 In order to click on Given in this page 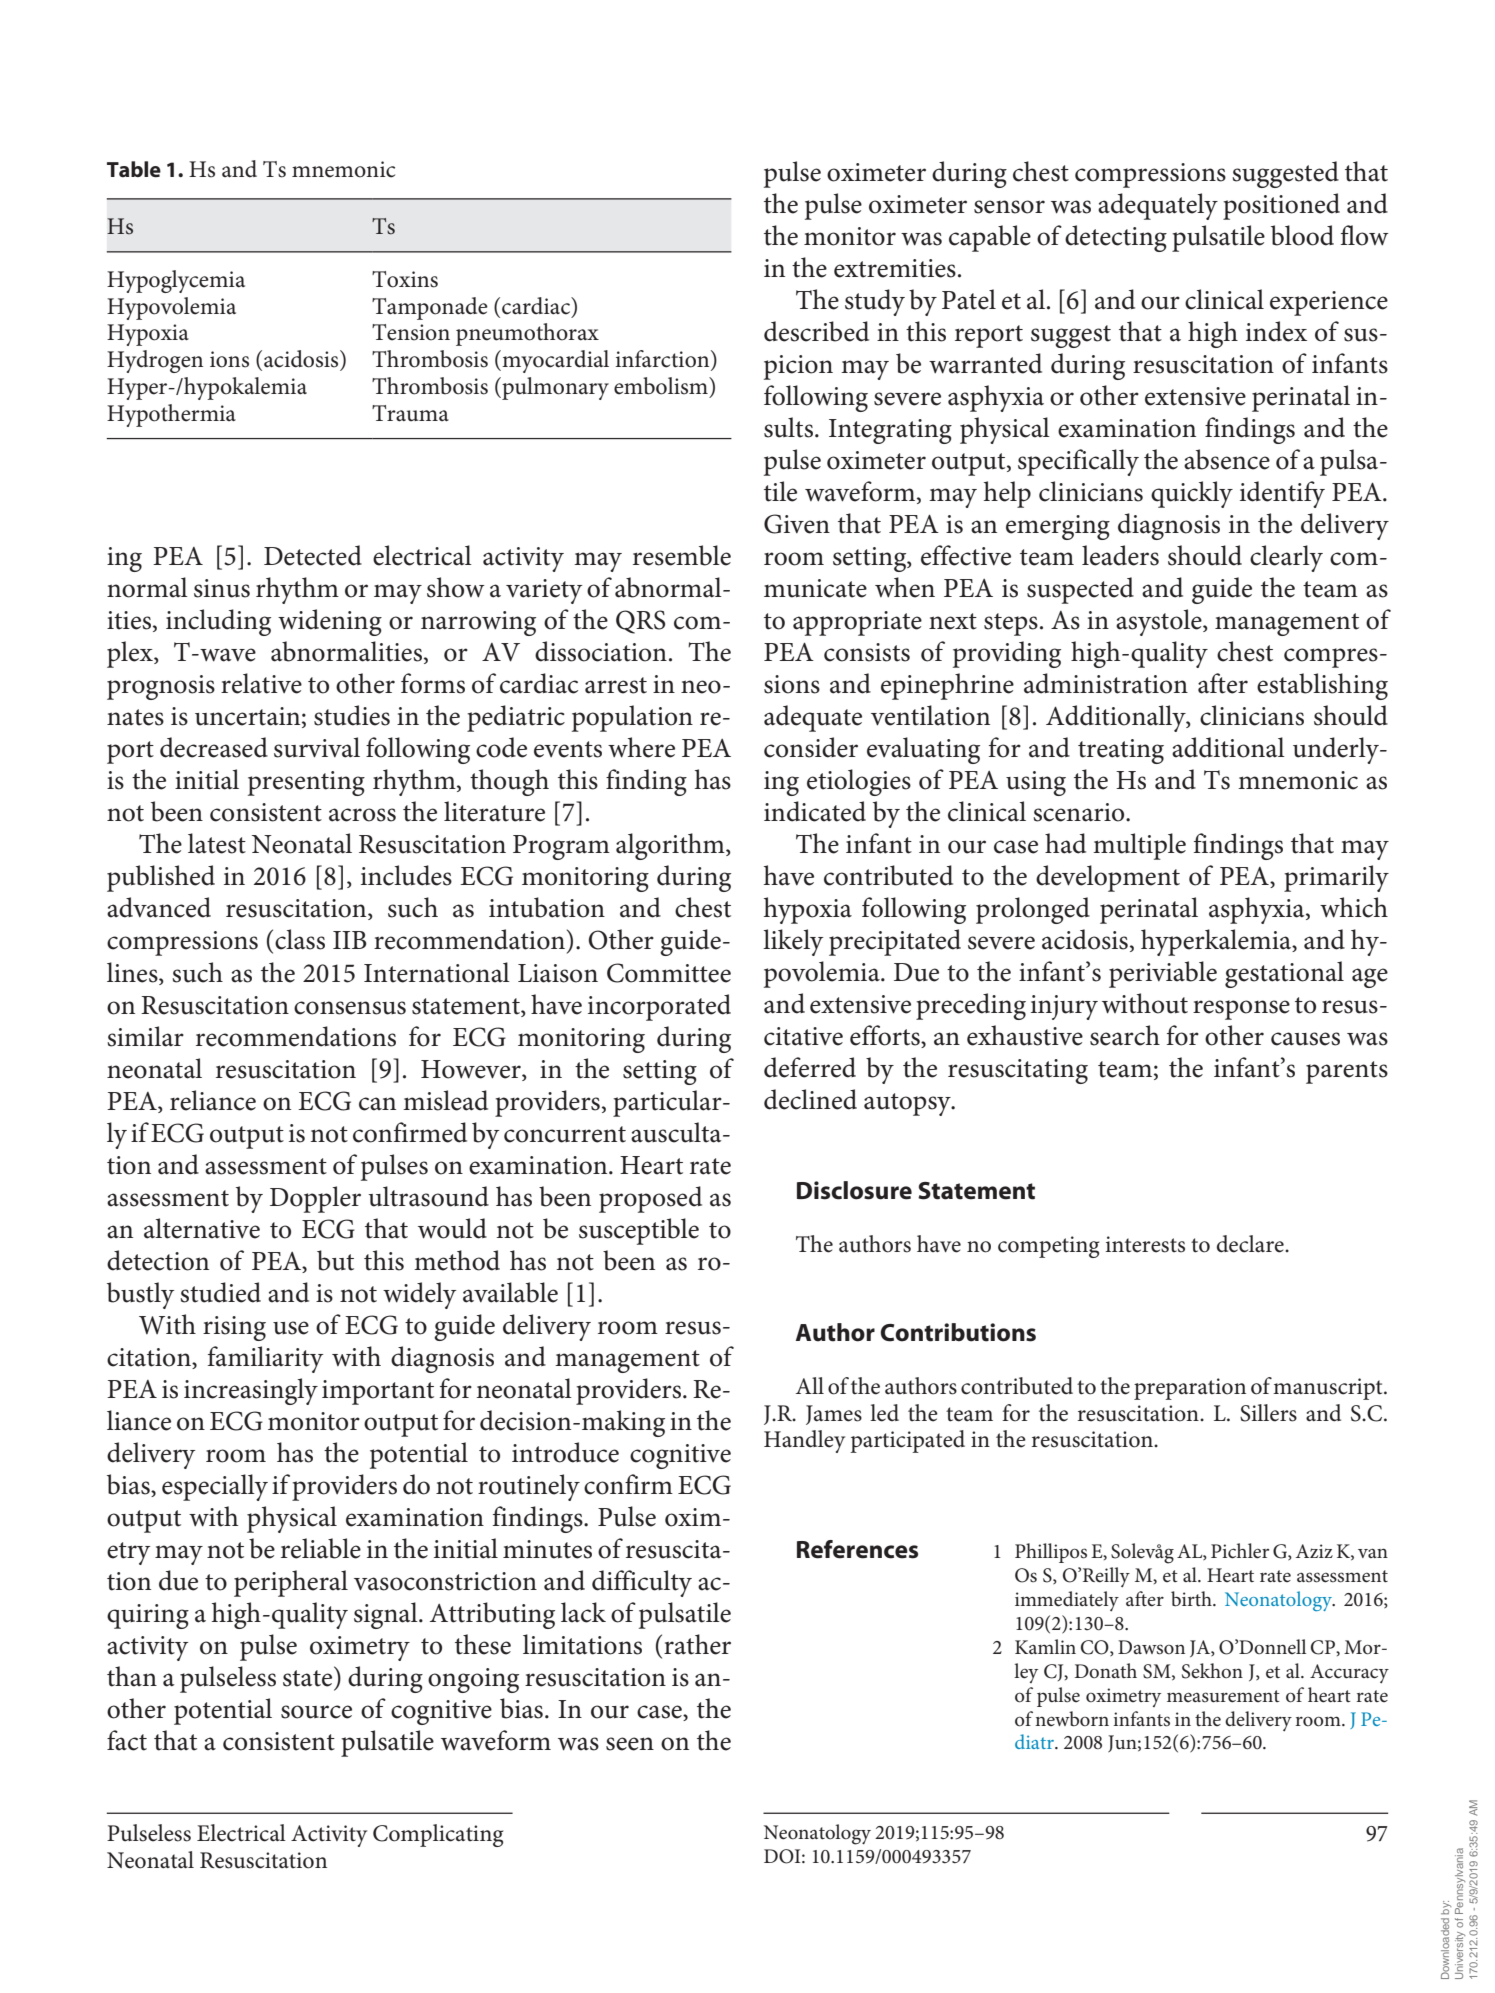, I will do `click(797, 524)`.
